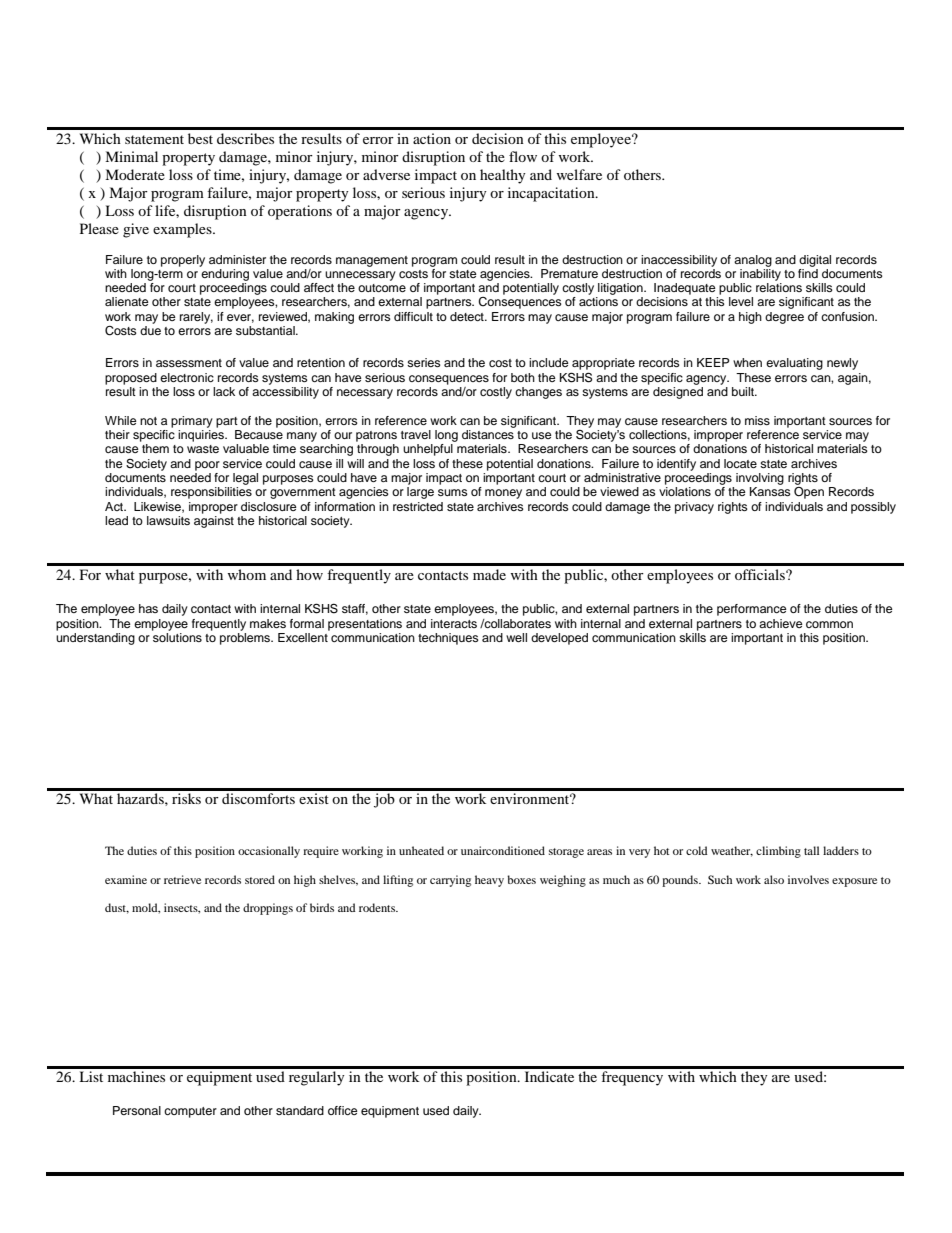 This screenshot has height=1233, width=952. I want to click on computer, so click(190, 1112).
